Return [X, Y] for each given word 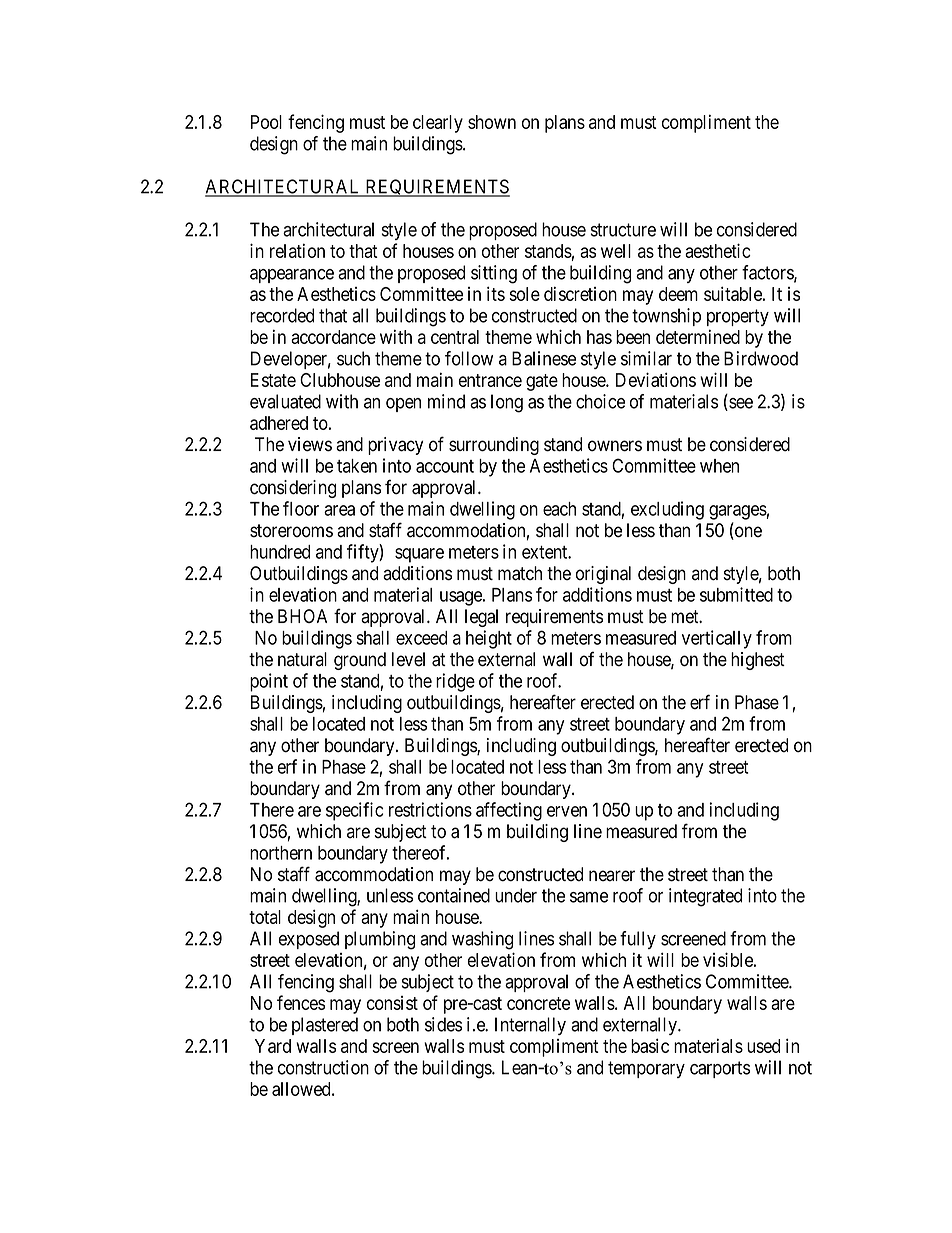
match [520, 573]
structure [623, 230]
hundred [280, 552]
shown [492, 122]
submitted [736, 594]
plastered [325, 1026]
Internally [530, 1026]
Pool [266, 122]
